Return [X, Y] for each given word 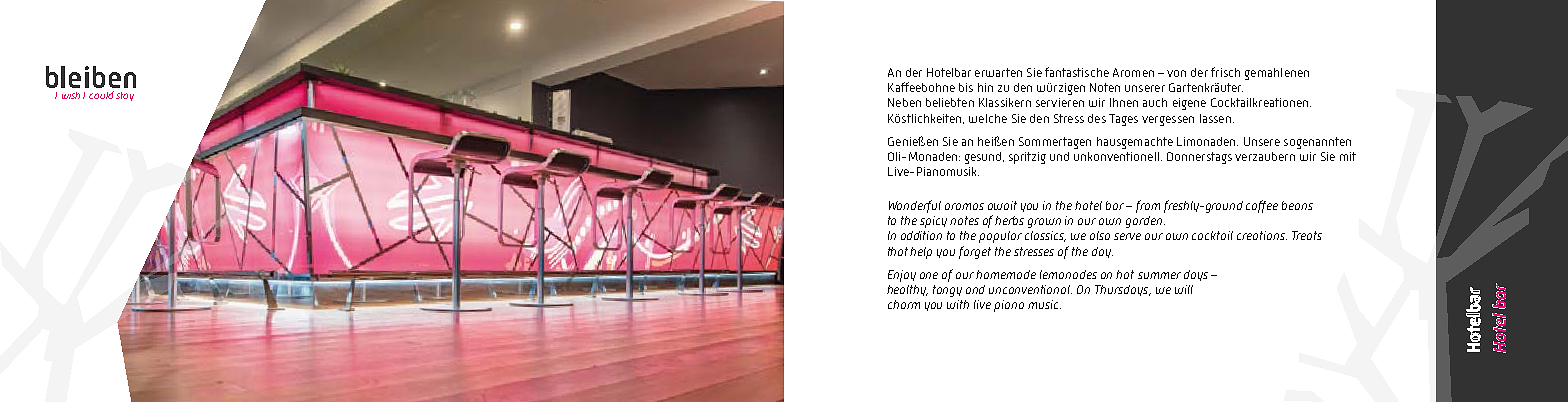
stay [125, 96]
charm [904, 304]
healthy [907, 290]
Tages [1123, 120]
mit [1348, 156]
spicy [933, 222]
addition [921, 235]
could [101, 95]
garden [1145, 222]
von [1176, 73]
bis [966, 87]
